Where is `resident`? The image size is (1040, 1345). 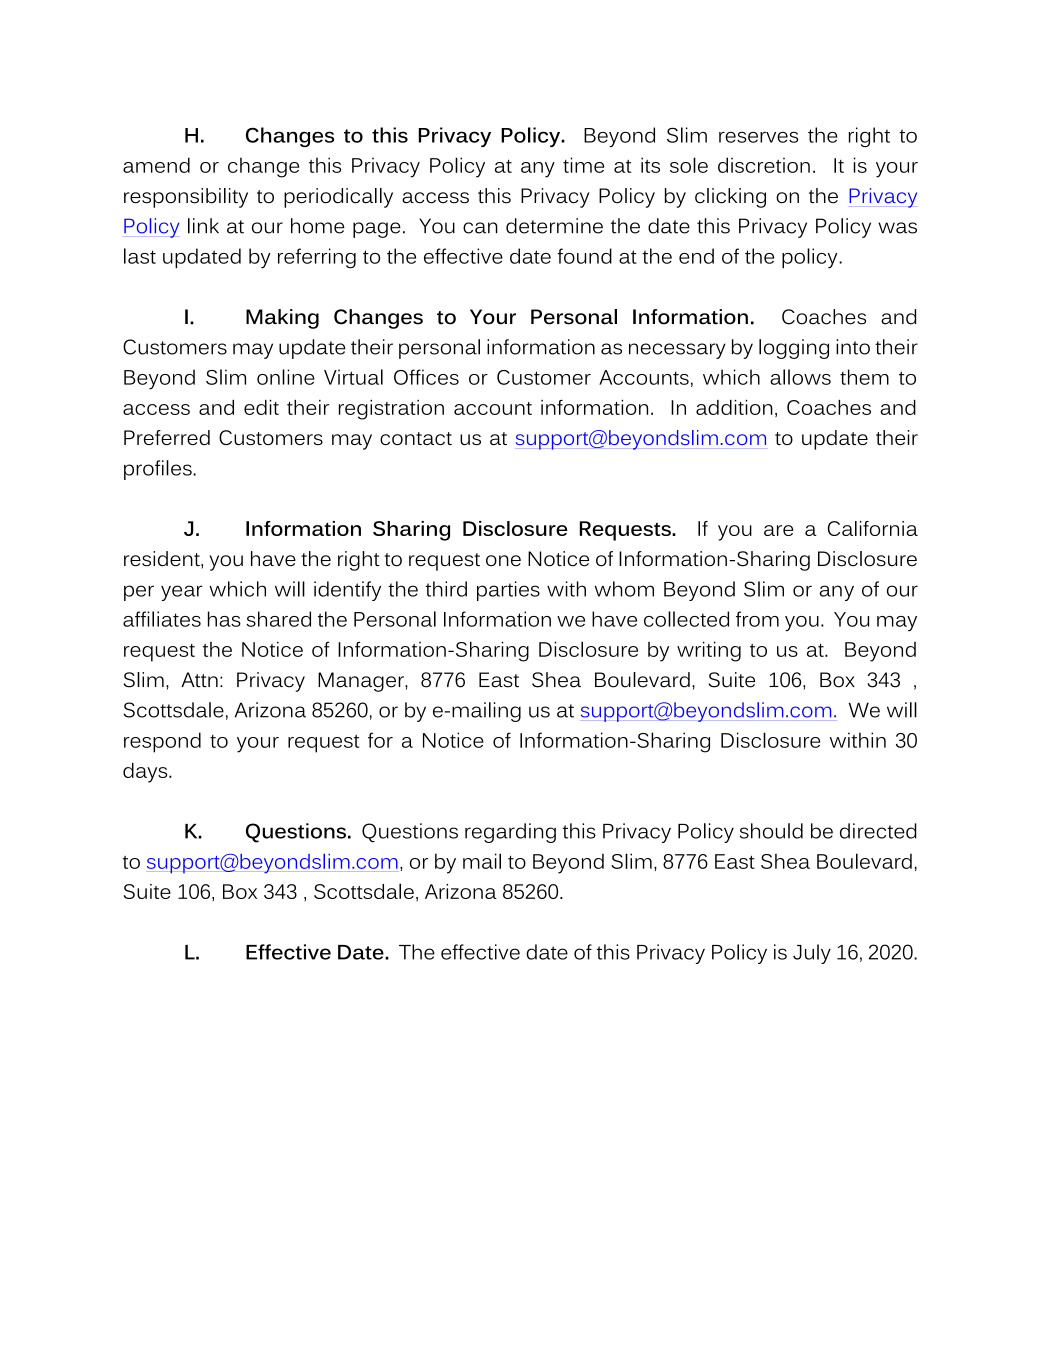
resident is located at coordinates (163, 560).
